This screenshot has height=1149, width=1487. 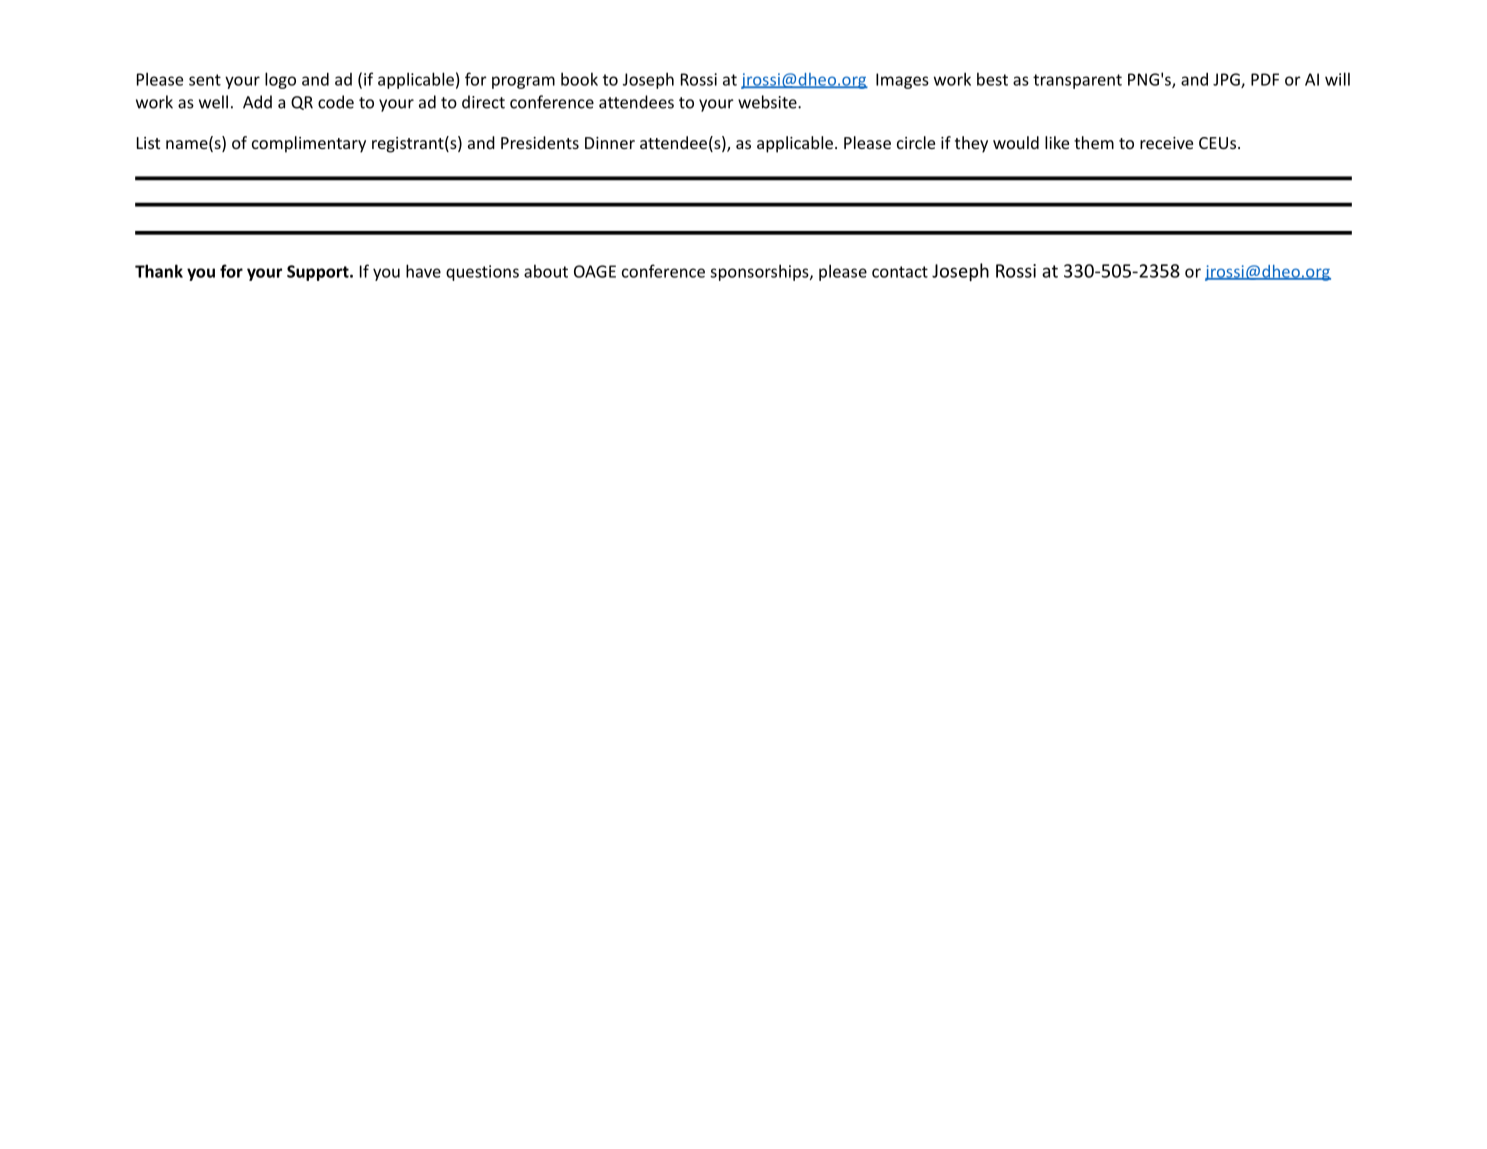 I want to click on sponsorships, so click(x=760, y=272).
